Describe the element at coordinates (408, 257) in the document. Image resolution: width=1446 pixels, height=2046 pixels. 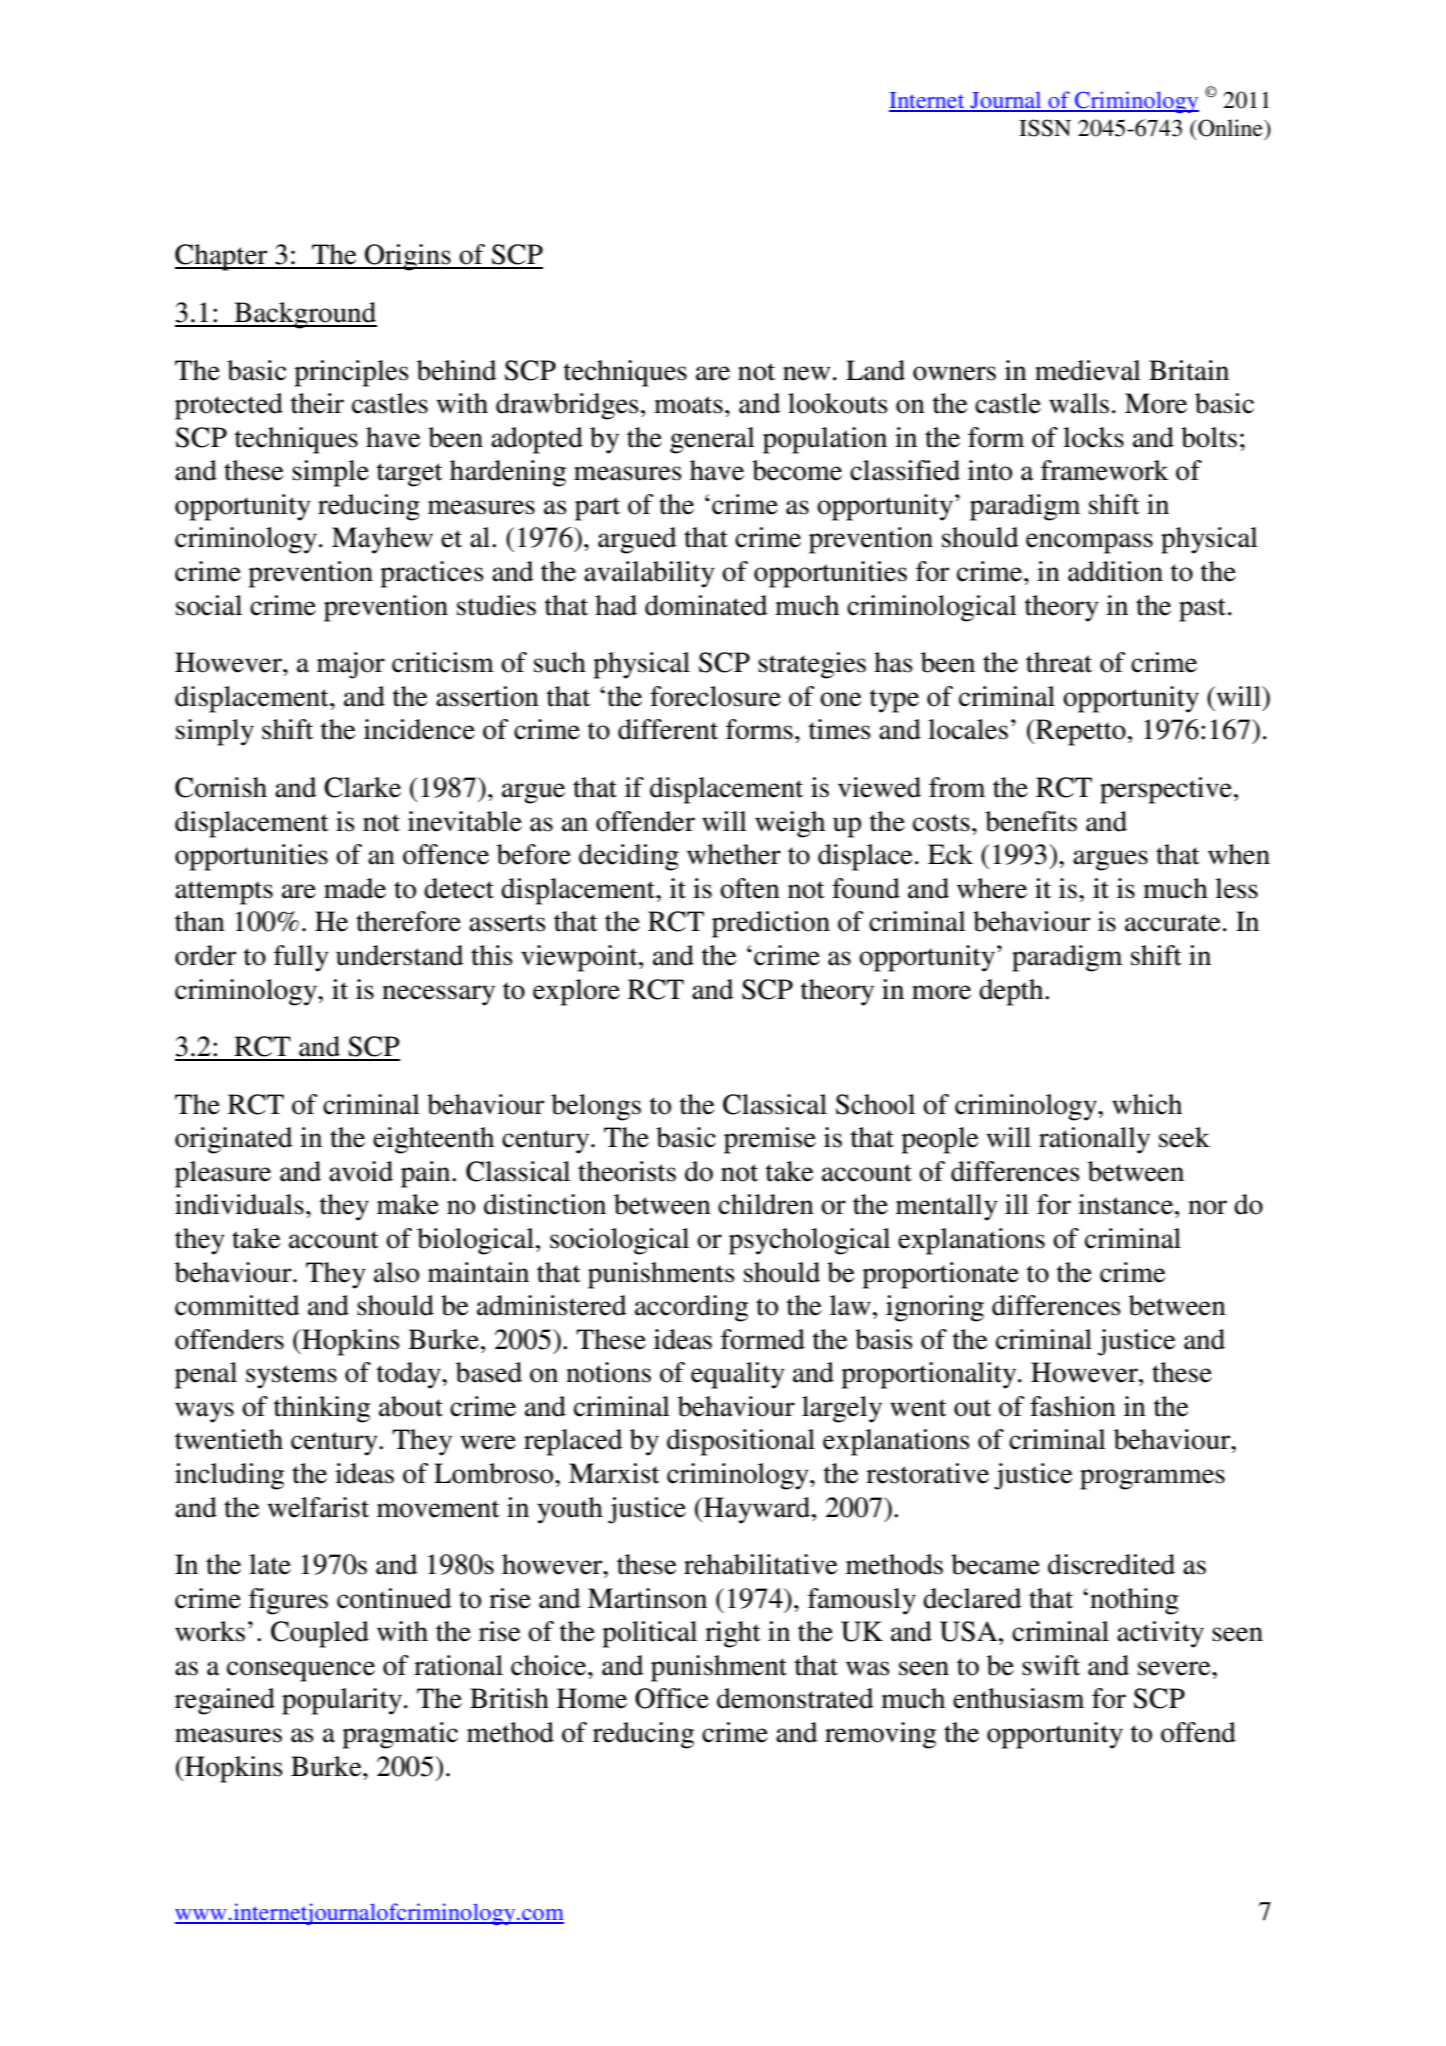
I see `Origins` at that location.
